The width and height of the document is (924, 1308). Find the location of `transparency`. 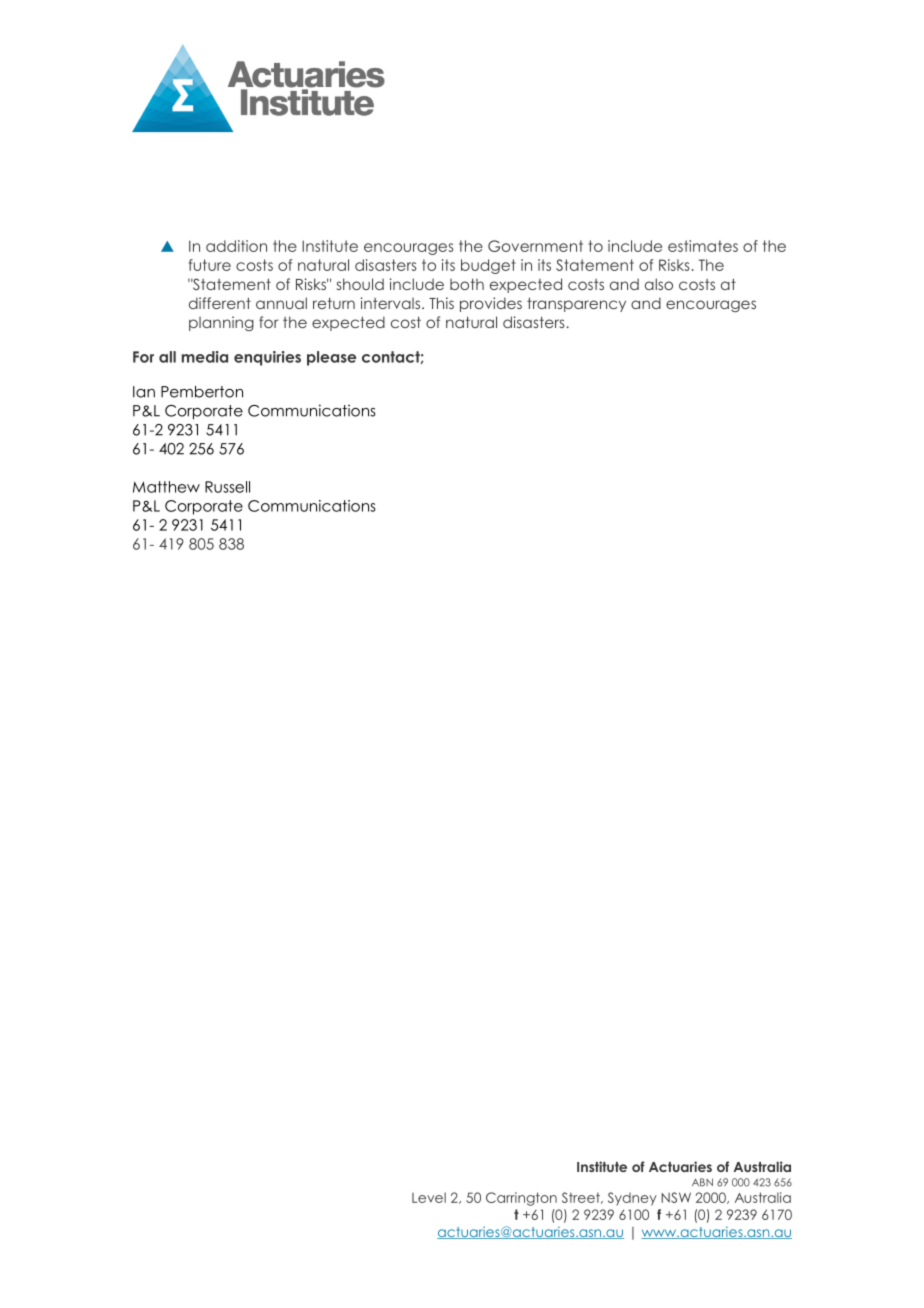

transparency is located at coordinates (576, 304).
